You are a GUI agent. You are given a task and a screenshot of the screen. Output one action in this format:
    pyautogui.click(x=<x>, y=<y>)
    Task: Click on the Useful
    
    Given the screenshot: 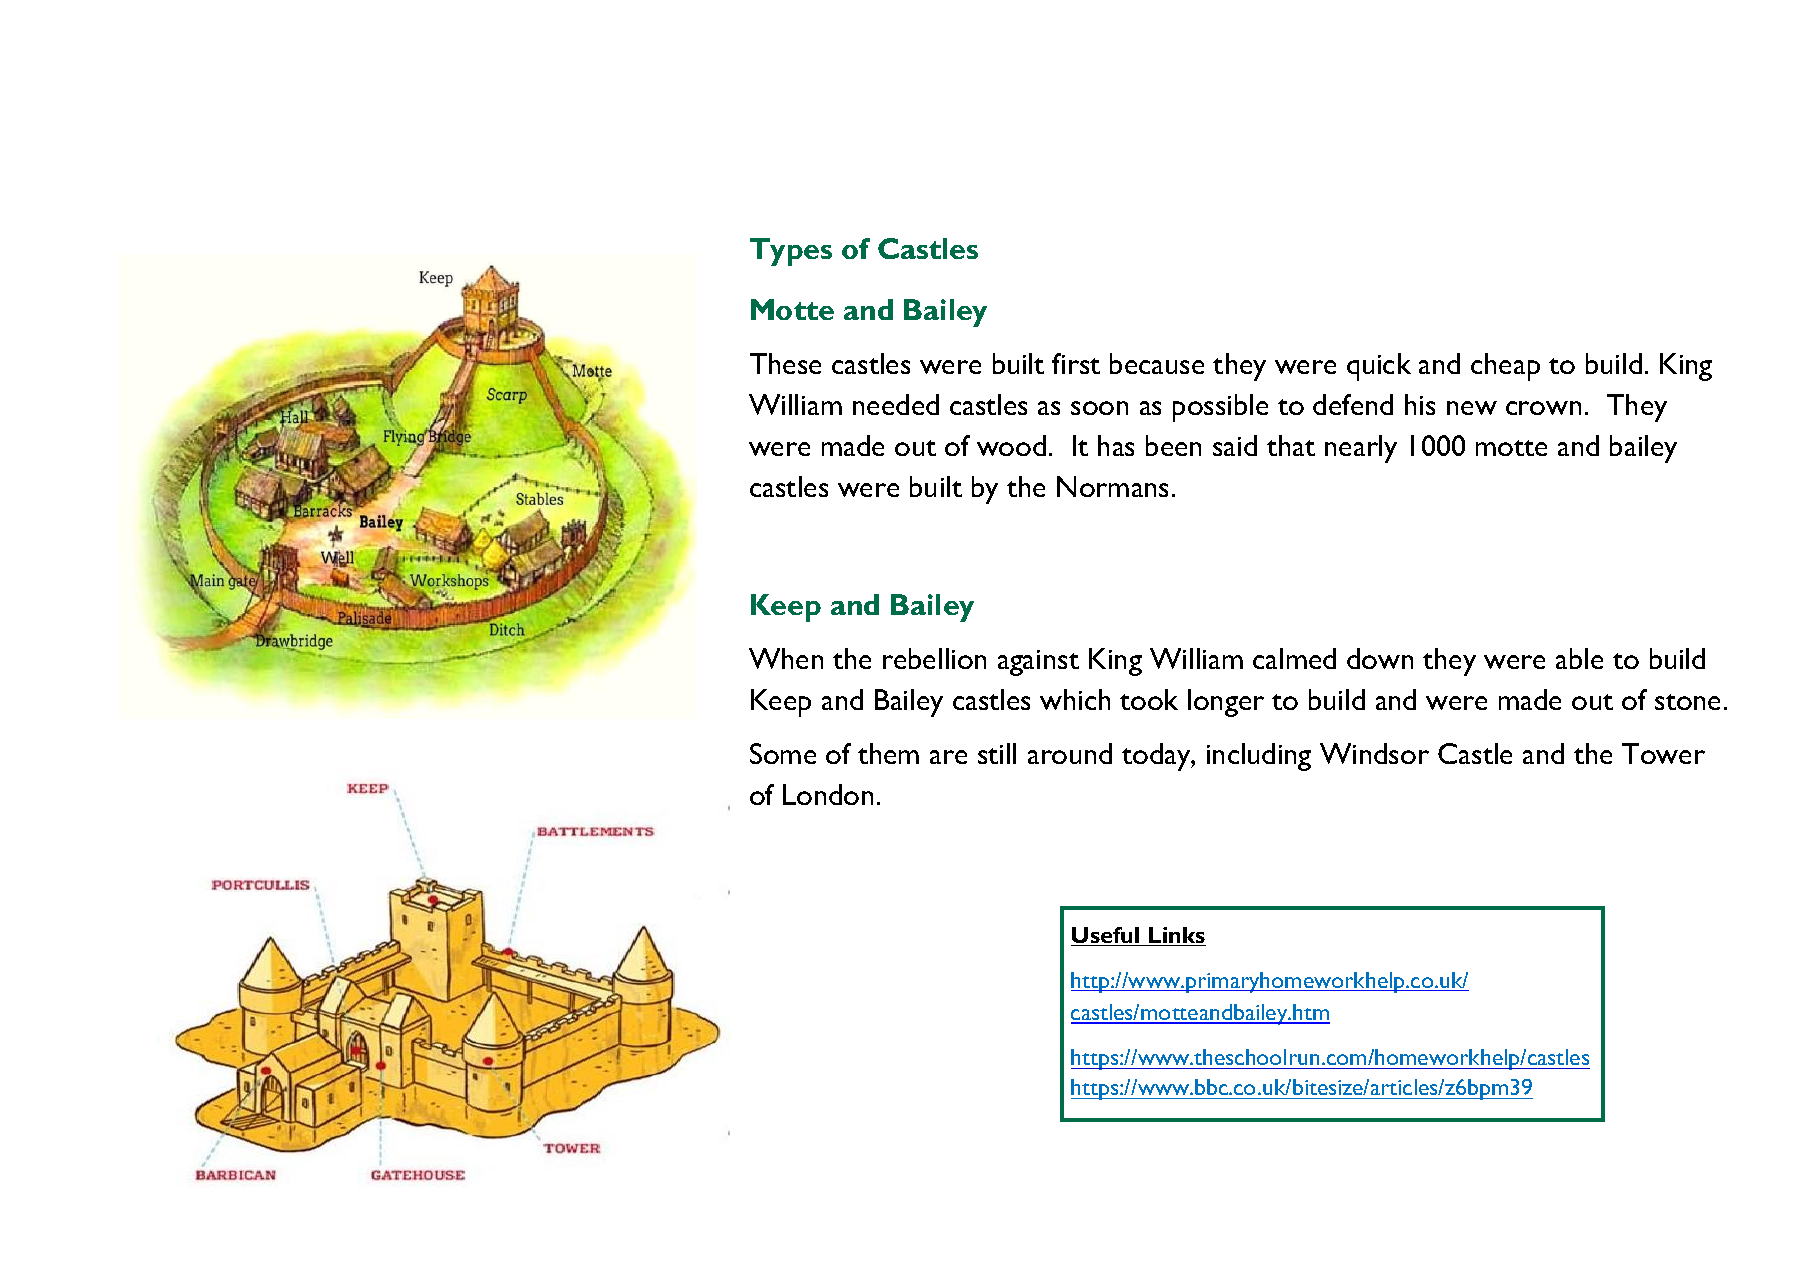 What is the action you would take?
    pyautogui.click(x=1106, y=936)
